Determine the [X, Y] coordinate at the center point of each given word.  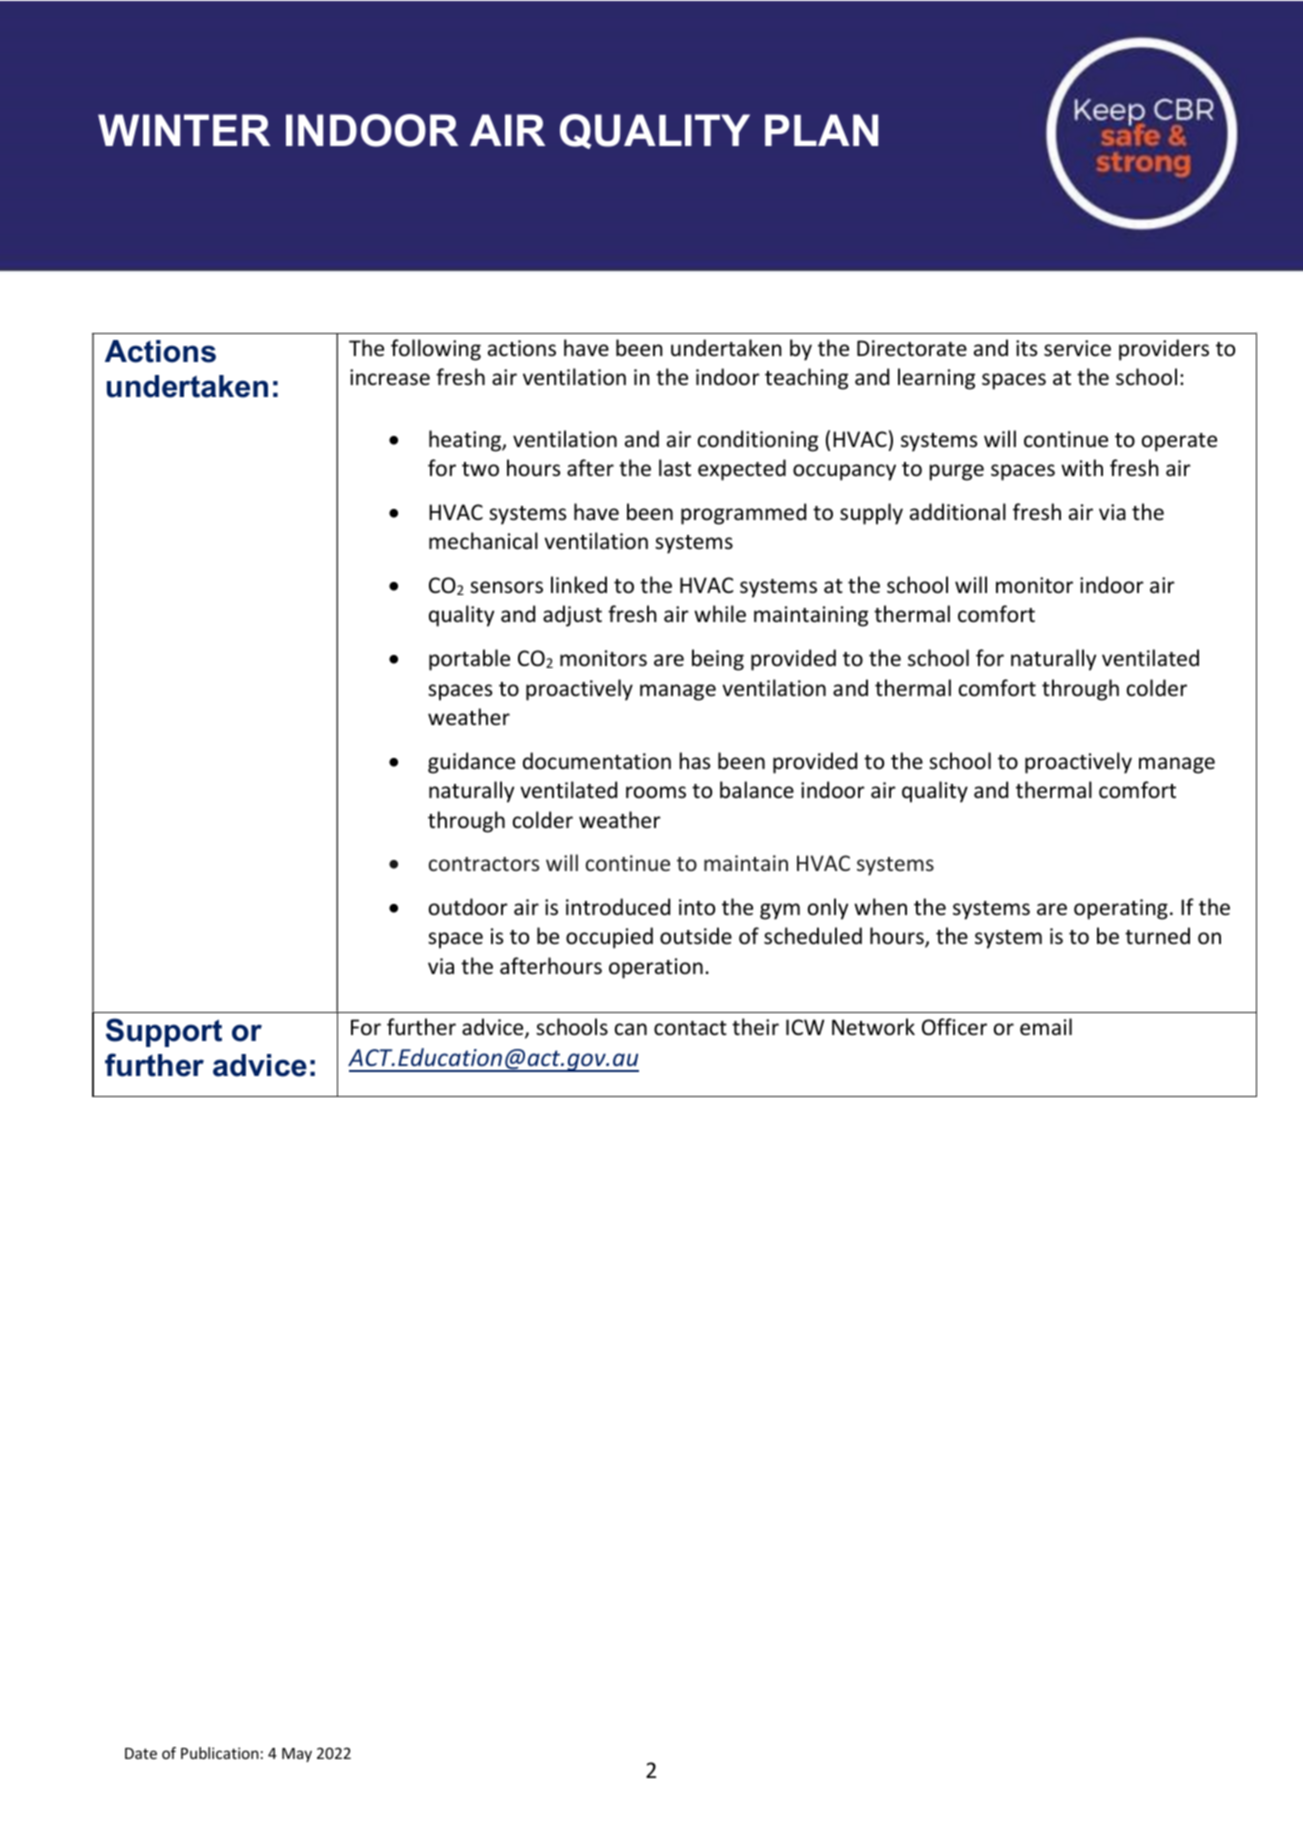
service [1077, 348]
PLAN [821, 130]
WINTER [184, 130]
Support [164, 1032]
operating [1121, 909]
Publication [220, 1753]
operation [656, 968]
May [297, 1755]
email [1046, 1027]
